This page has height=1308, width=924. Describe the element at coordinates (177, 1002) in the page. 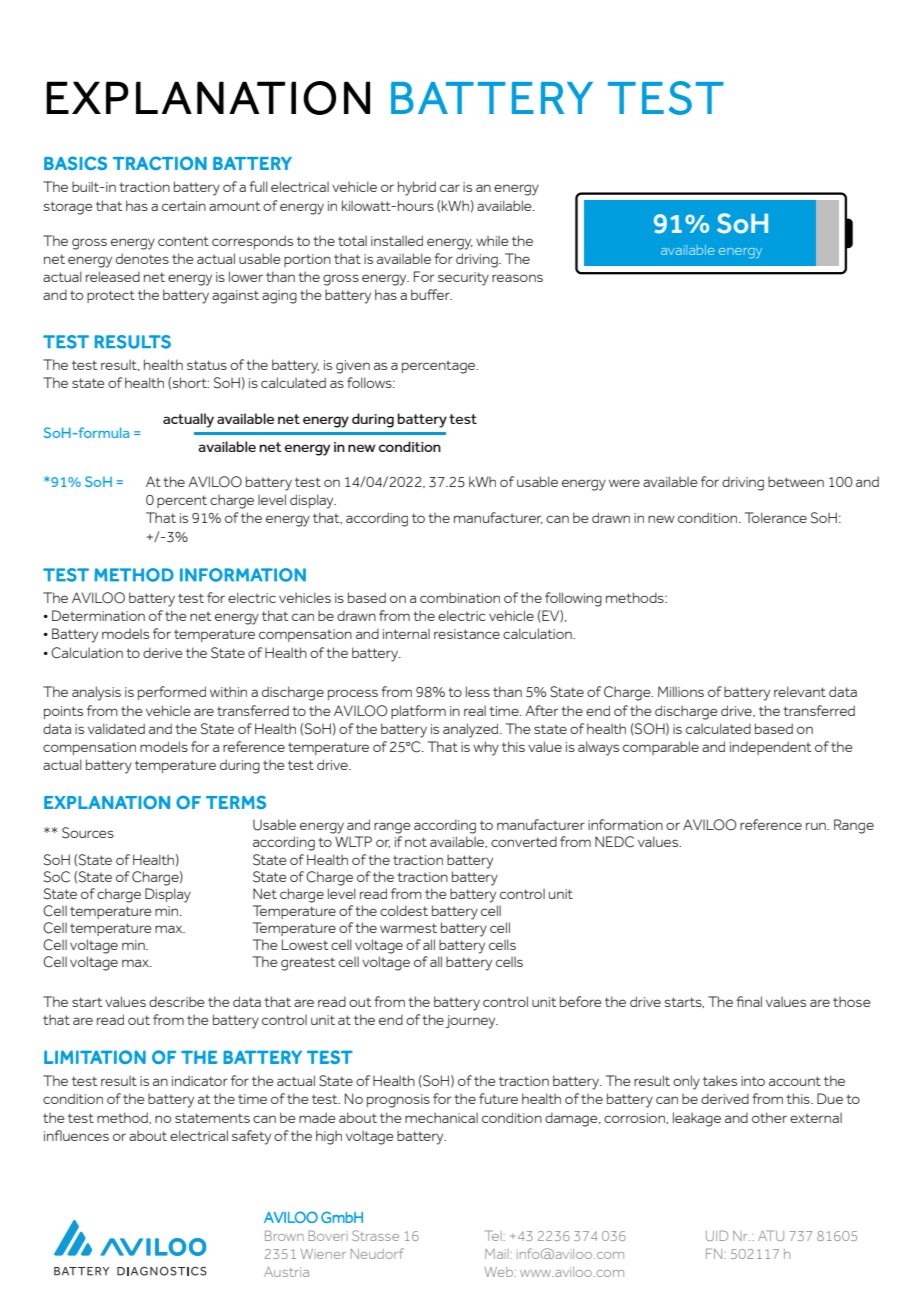

I see `describe` at that location.
